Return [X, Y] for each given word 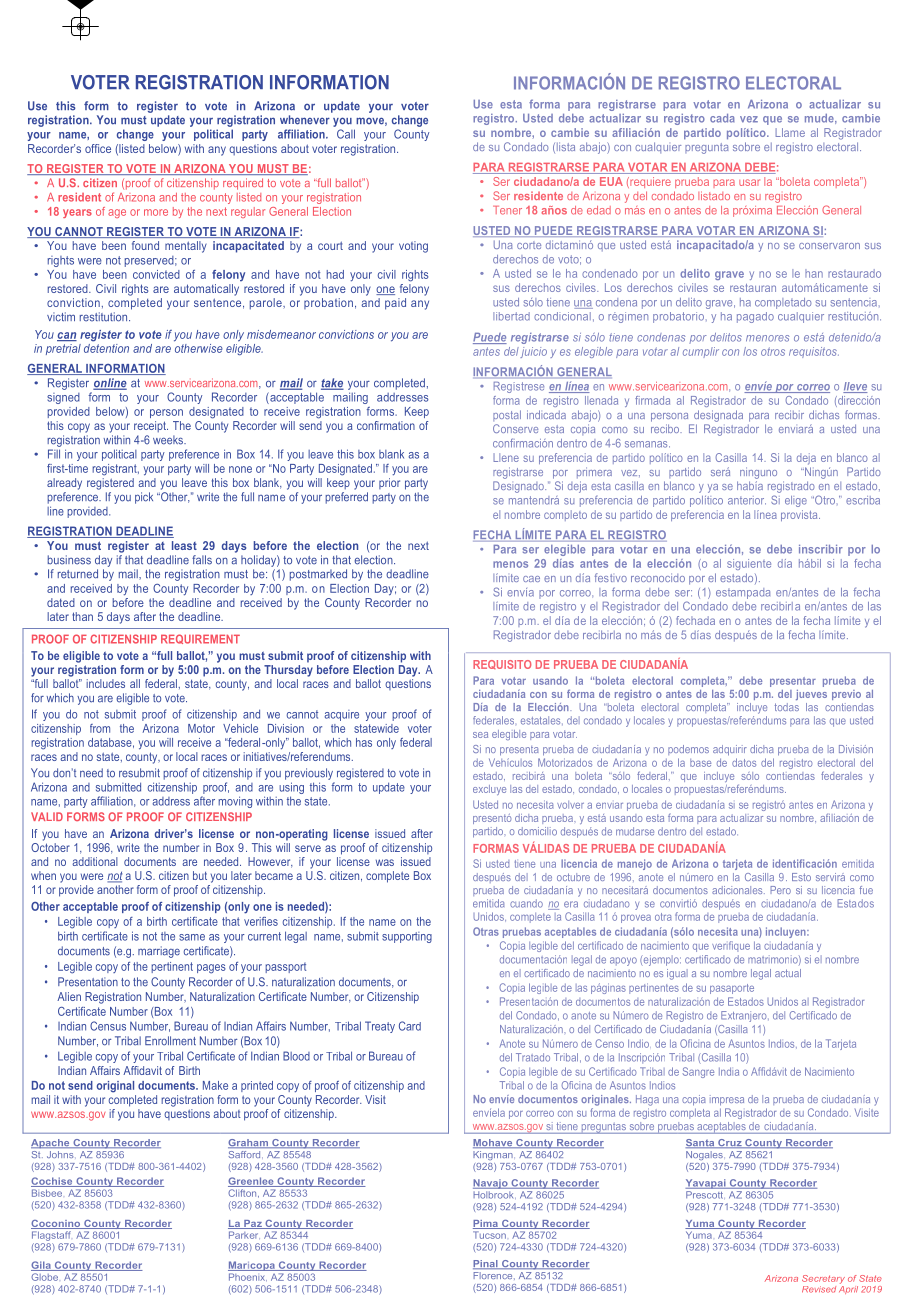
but [200, 875]
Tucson [489, 1235]
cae [531, 579]
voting [413, 247]
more [156, 212]
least [184, 545]
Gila [42, 1266]
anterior [747, 500]
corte [529, 245]
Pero [780, 890]
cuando [526, 903]
